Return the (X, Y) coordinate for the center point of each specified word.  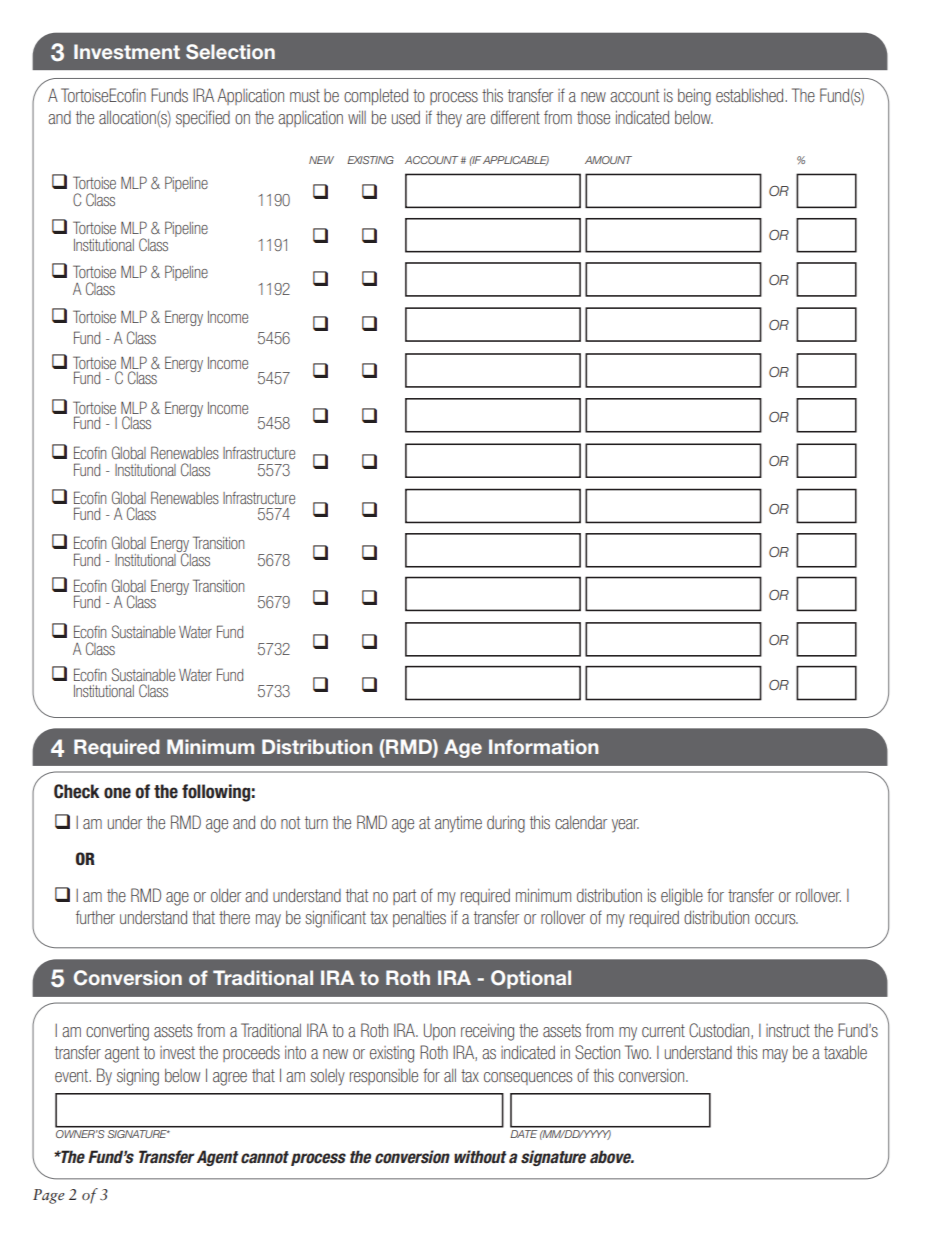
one (117, 793)
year (625, 826)
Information (543, 746)
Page (49, 1196)
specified (203, 118)
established (751, 95)
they (449, 119)
